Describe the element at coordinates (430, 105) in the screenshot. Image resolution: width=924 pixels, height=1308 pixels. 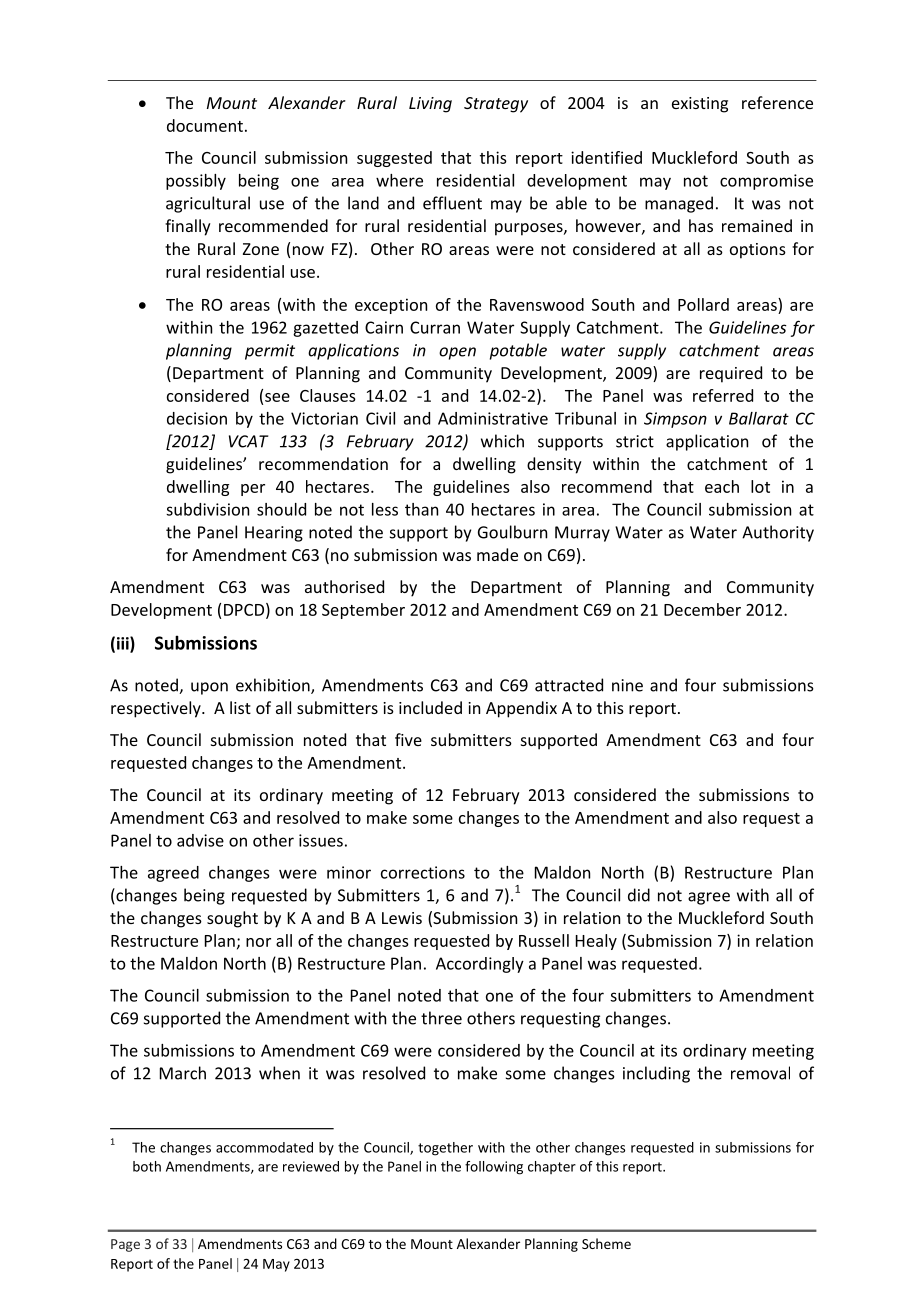
I see `Living` at that location.
